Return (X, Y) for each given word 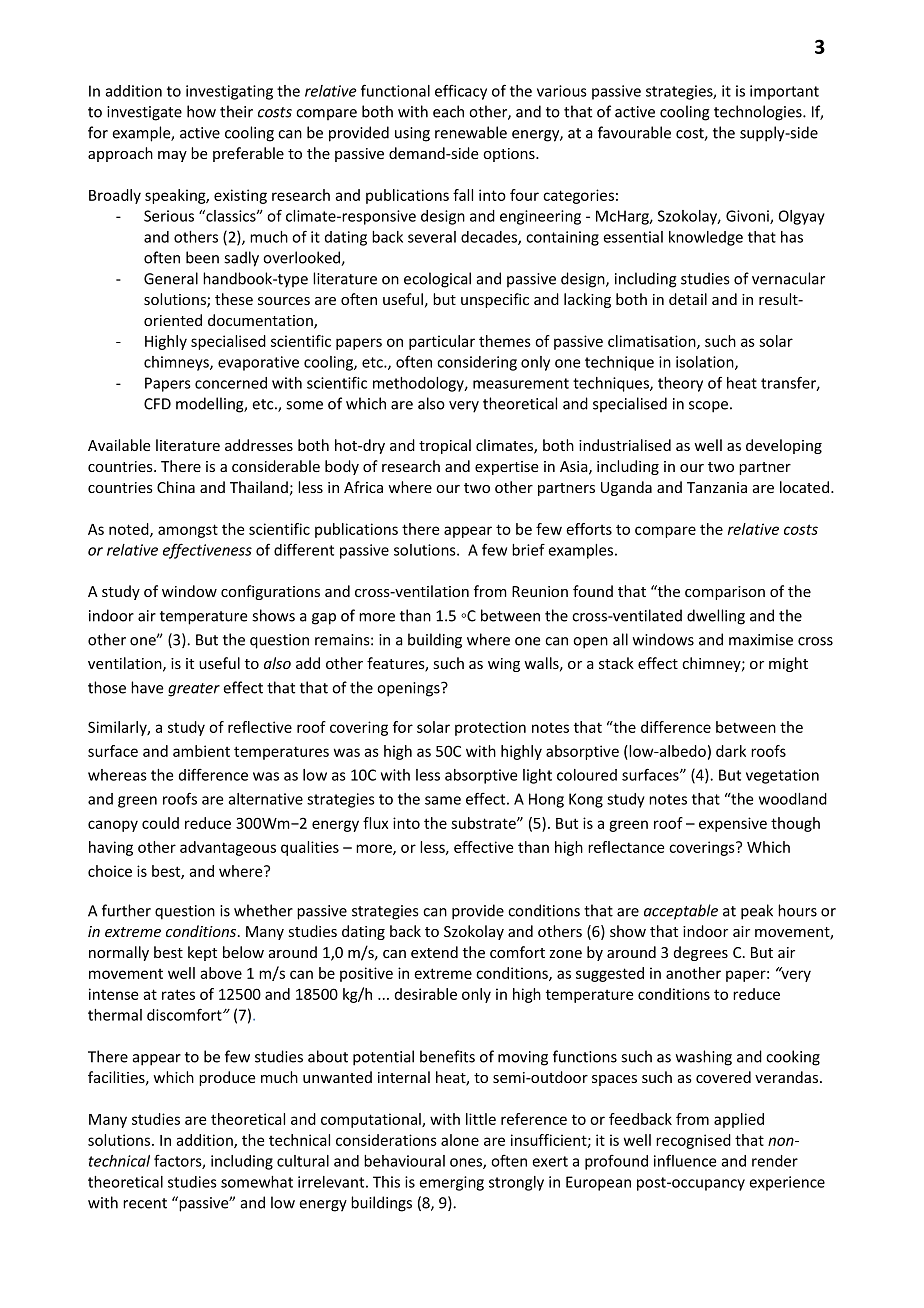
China (176, 487)
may (172, 156)
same (443, 800)
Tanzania (717, 487)
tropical (445, 446)
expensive (733, 824)
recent (145, 1203)
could (160, 823)
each (448, 111)
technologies (759, 113)
